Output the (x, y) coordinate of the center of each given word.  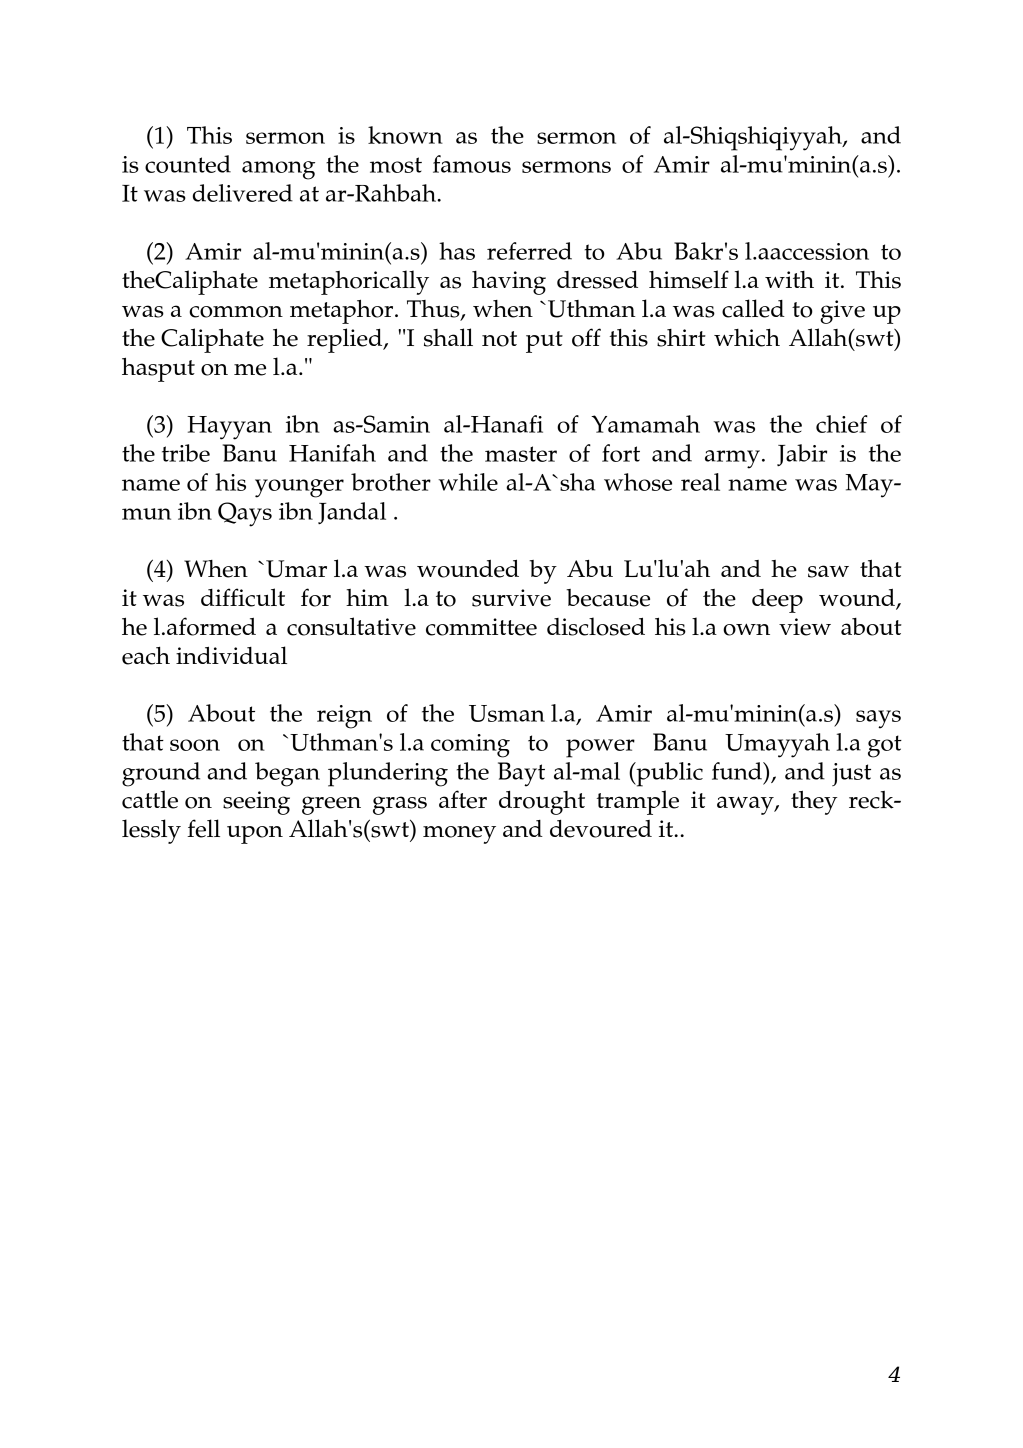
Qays (245, 514)
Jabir (802, 455)
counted (188, 164)
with (789, 279)
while (468, 482)
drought (542, 803)
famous (472, 164)
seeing (256, 803)
